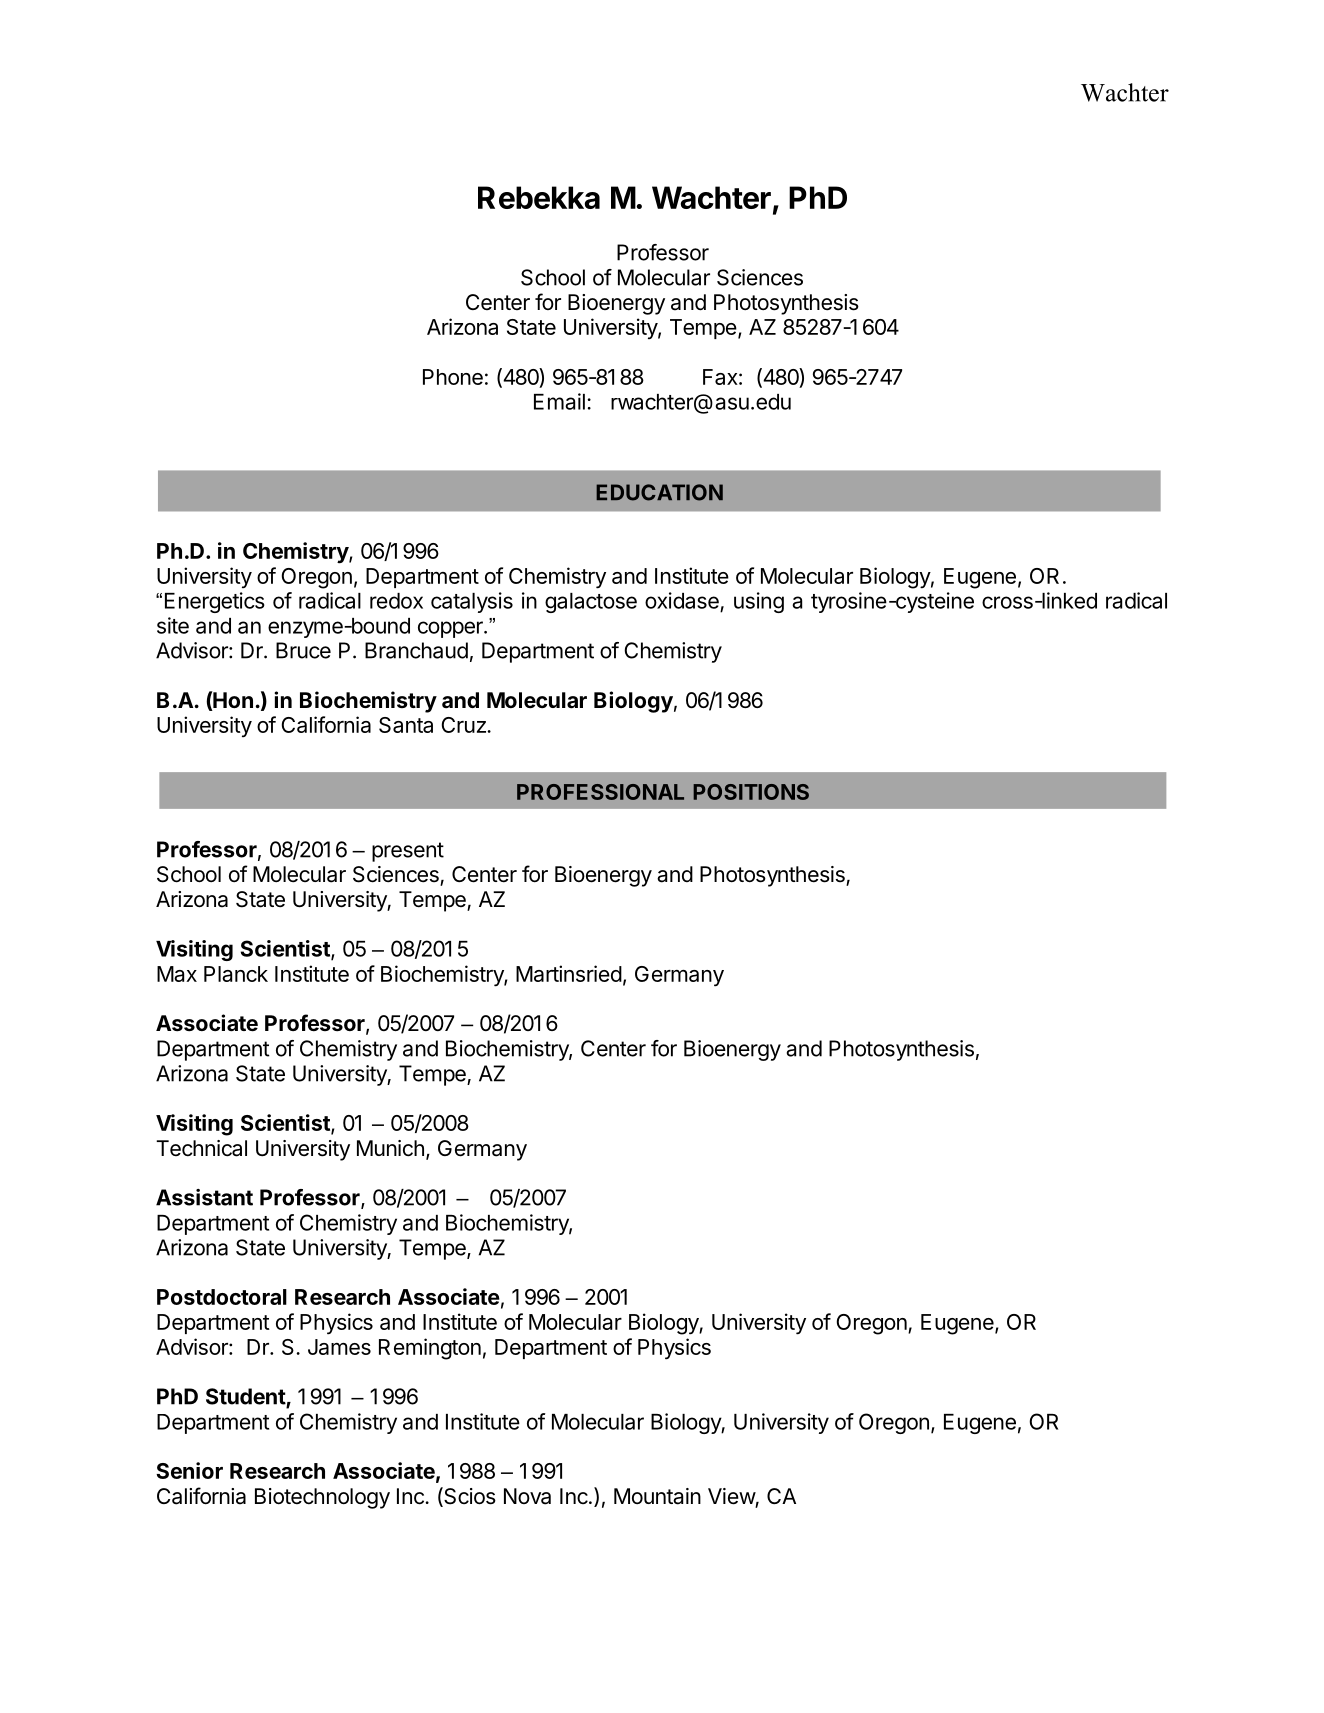 This screenshot has width=1324, height=1713. Describe the element at coordinates (527, 1496) in the screenshot. I see `Nova` at that location.
